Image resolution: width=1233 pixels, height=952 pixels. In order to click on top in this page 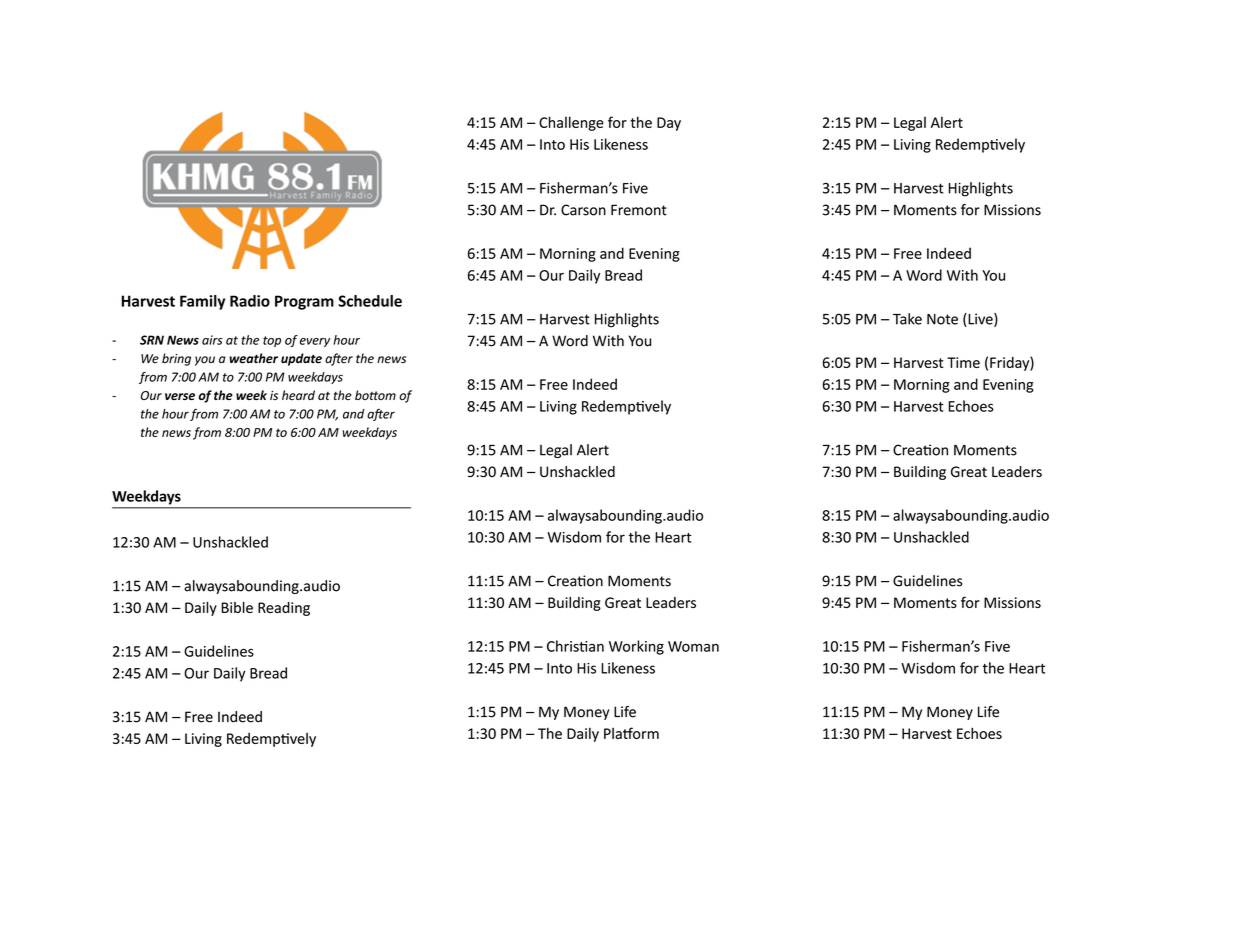, I will do `click(272, 341)`.
